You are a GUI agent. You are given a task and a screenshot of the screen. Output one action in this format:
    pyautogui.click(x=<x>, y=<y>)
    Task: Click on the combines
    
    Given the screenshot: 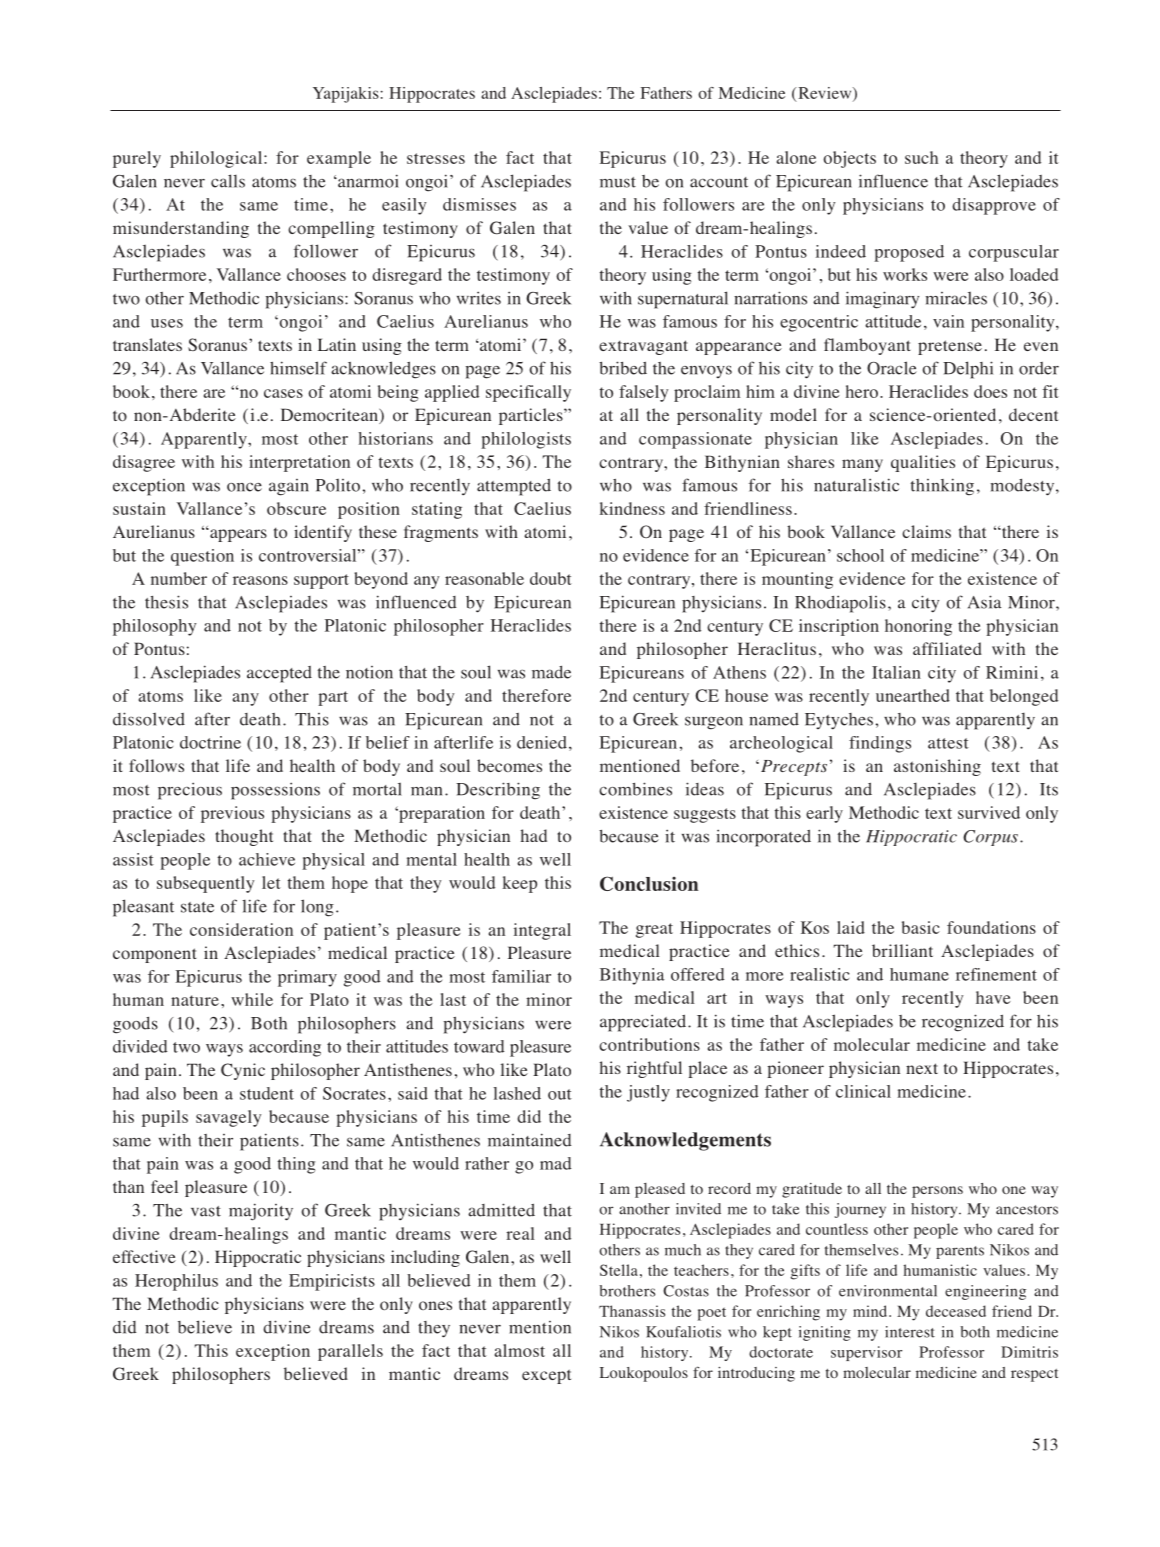 What is the action you would take?
    pyautogui.click(x=635, y=789)
